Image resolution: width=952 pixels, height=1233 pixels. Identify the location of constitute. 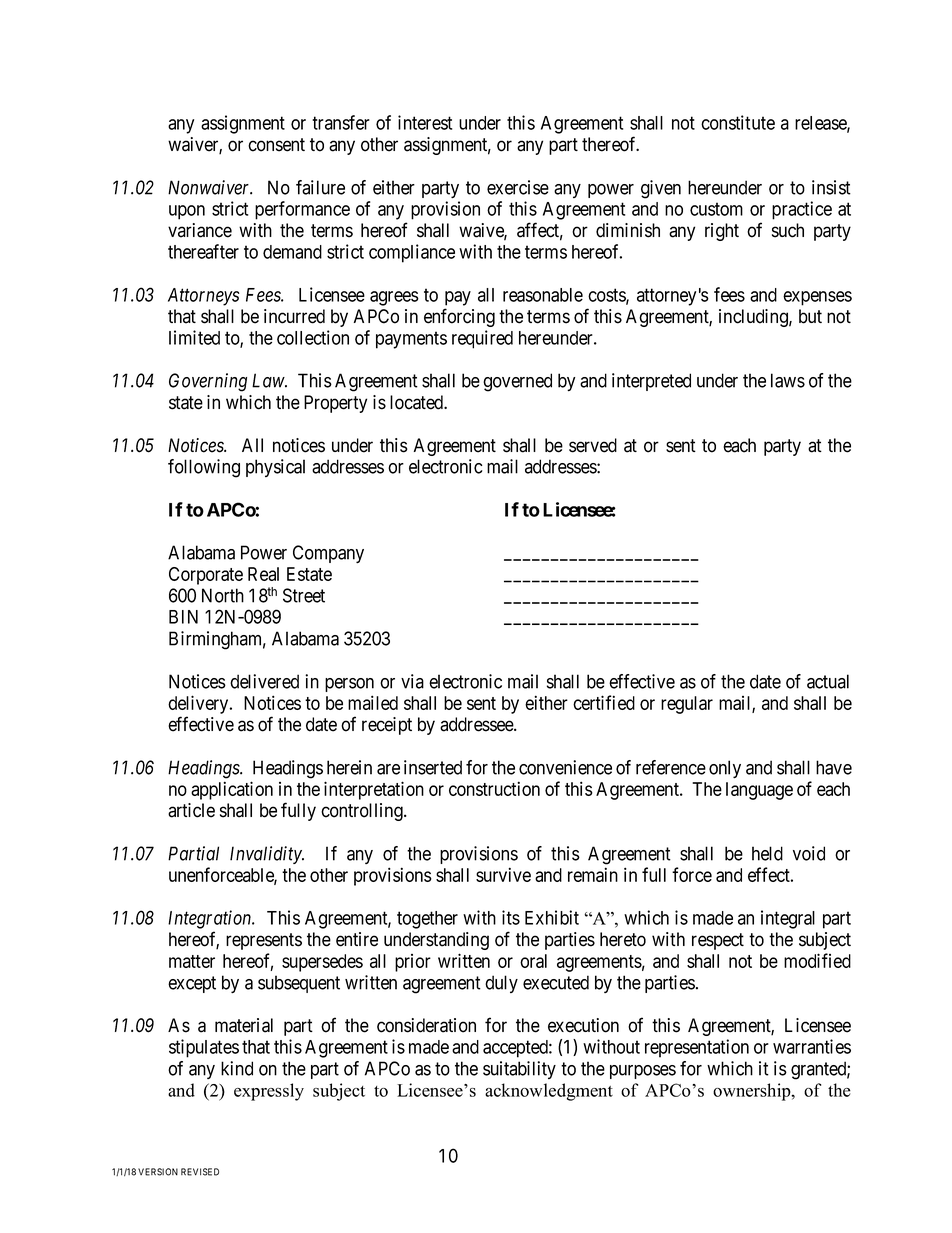
(738, 122).
